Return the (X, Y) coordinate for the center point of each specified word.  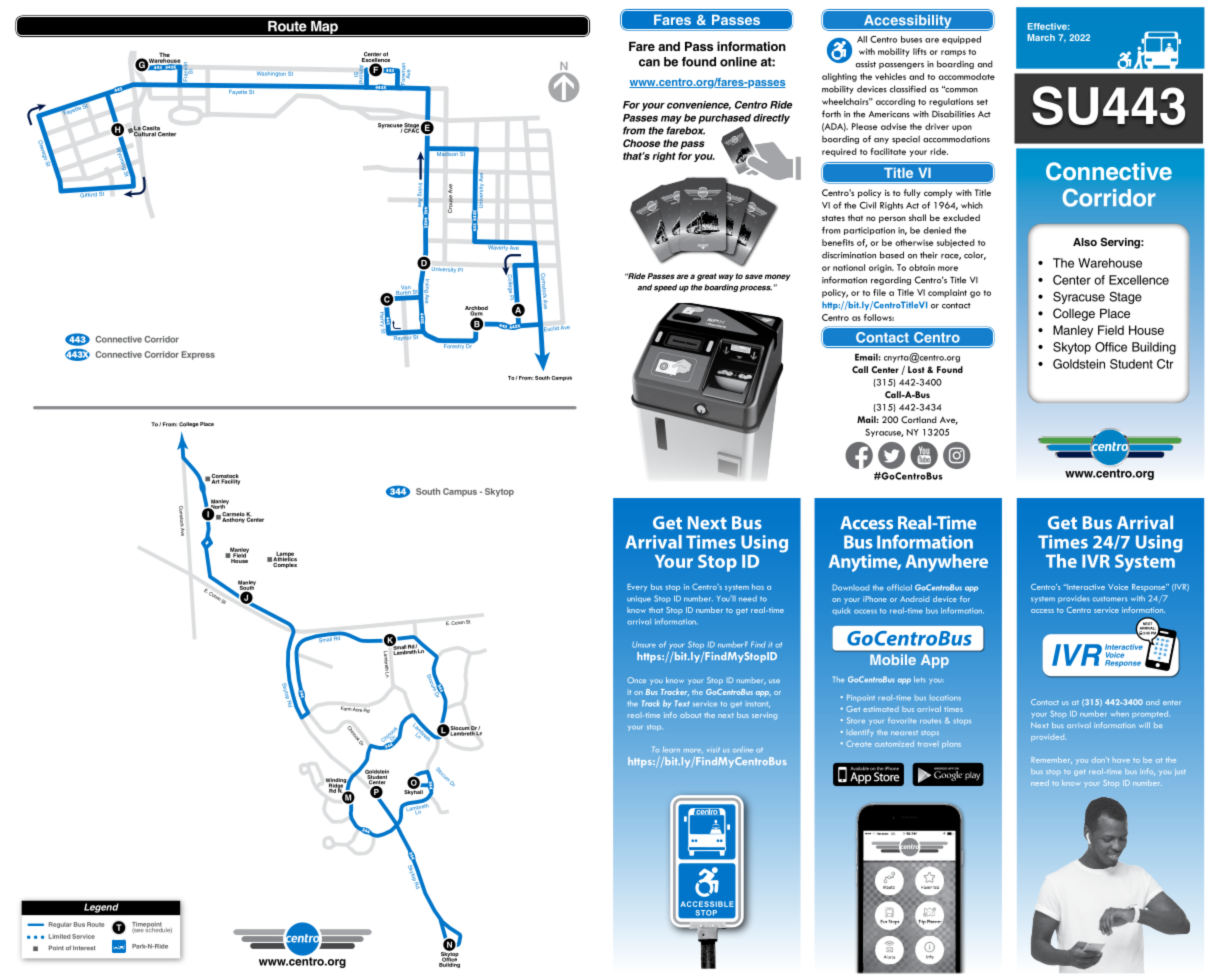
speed (665, 288)
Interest (84, 948)
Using (764, 544)
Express (198, 355)
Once (636, 680)
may (671, 120)
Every (637, 588)
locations (945, 698)
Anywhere (946, 563)
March (1041, 37)
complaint (947, 293)
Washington (271, 74)
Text (682, 703)
